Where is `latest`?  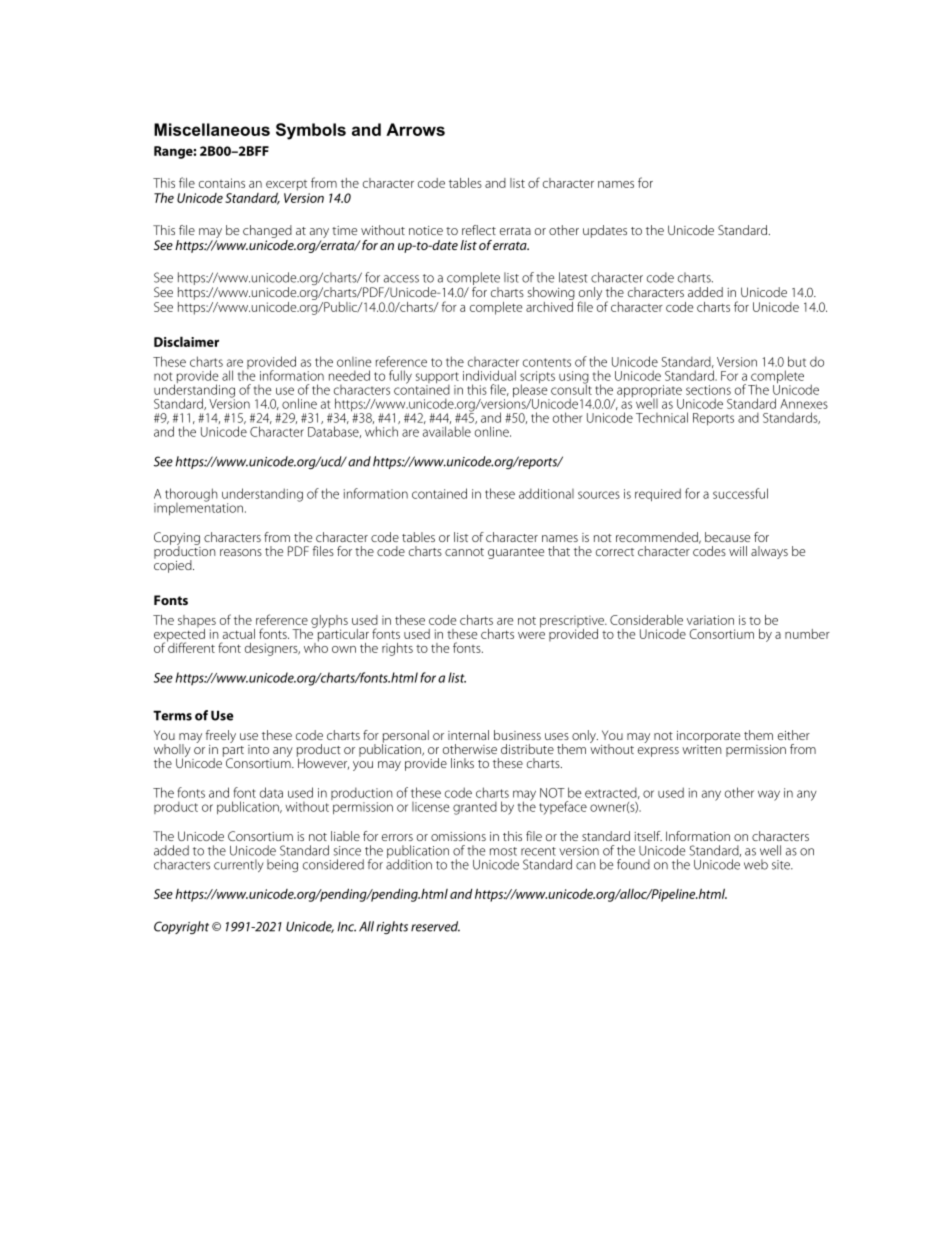
latest is located at coordinates (573, 277).
